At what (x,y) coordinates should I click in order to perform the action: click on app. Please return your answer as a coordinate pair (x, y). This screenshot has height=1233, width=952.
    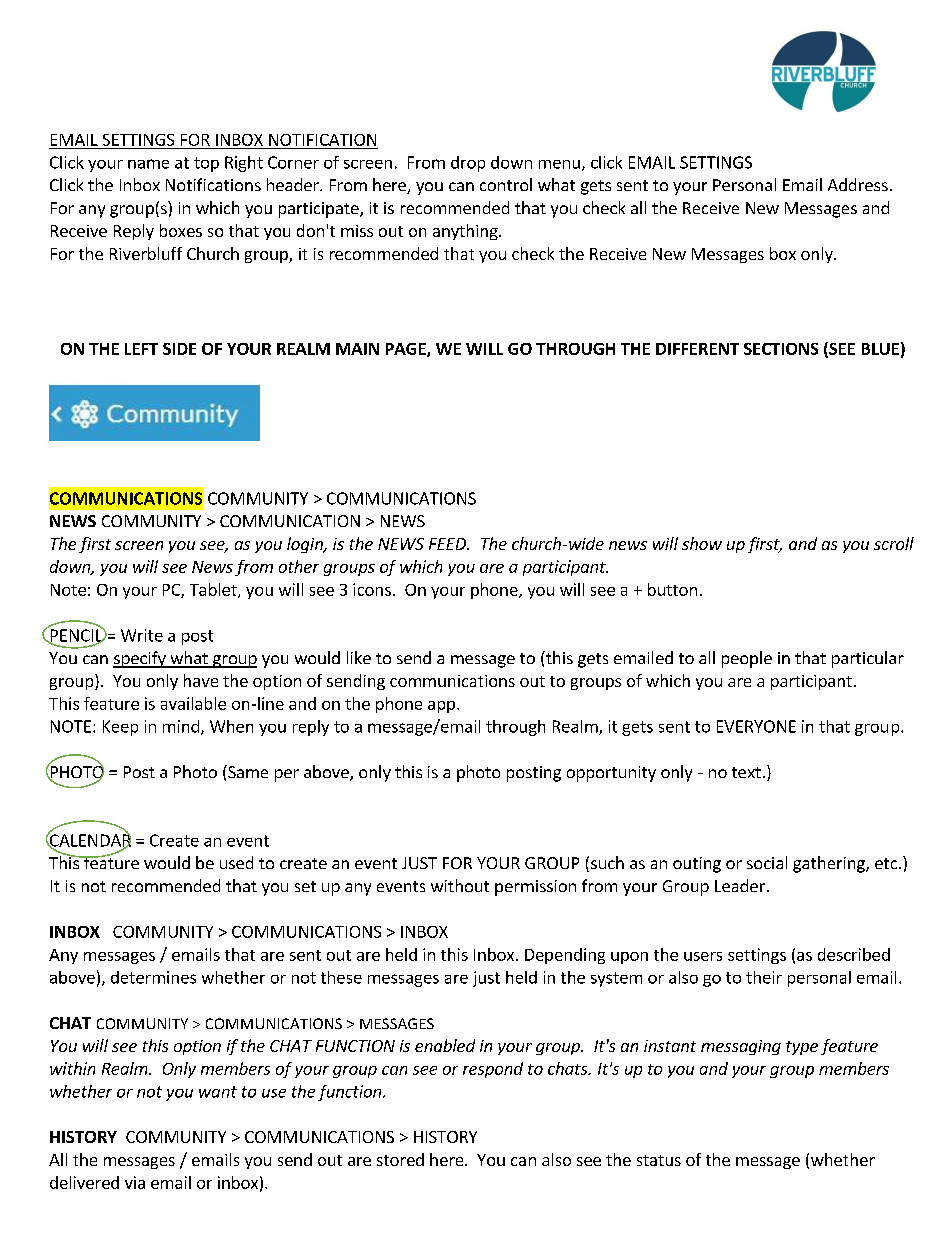
    Looking at the image, I should click on (441, 707).
